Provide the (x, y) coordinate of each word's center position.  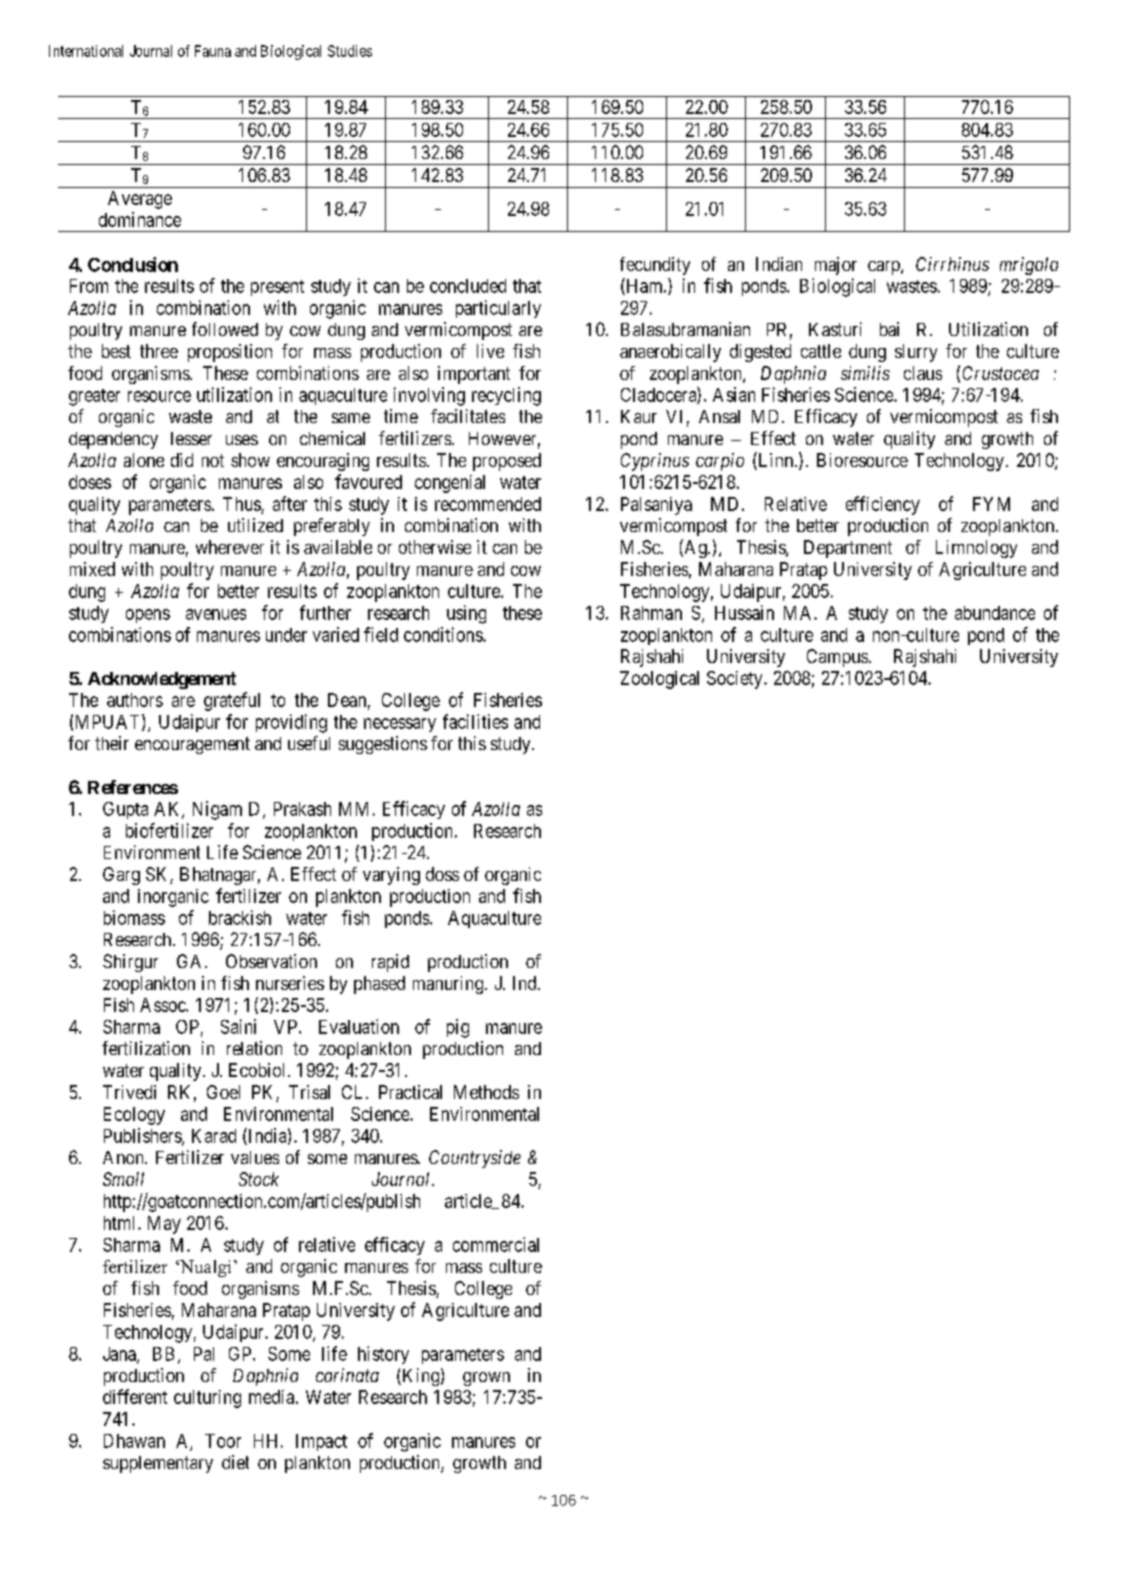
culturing (207, 1399)
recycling (506, 396)
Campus (837, 658)
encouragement (192, 745)
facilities (475, 721)
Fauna (213, 51)
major (836, 266)
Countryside (475, 1159)
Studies (350, 51)
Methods (486, 1092)
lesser (191, 438)
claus (923, 373)
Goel (223, 1092)
